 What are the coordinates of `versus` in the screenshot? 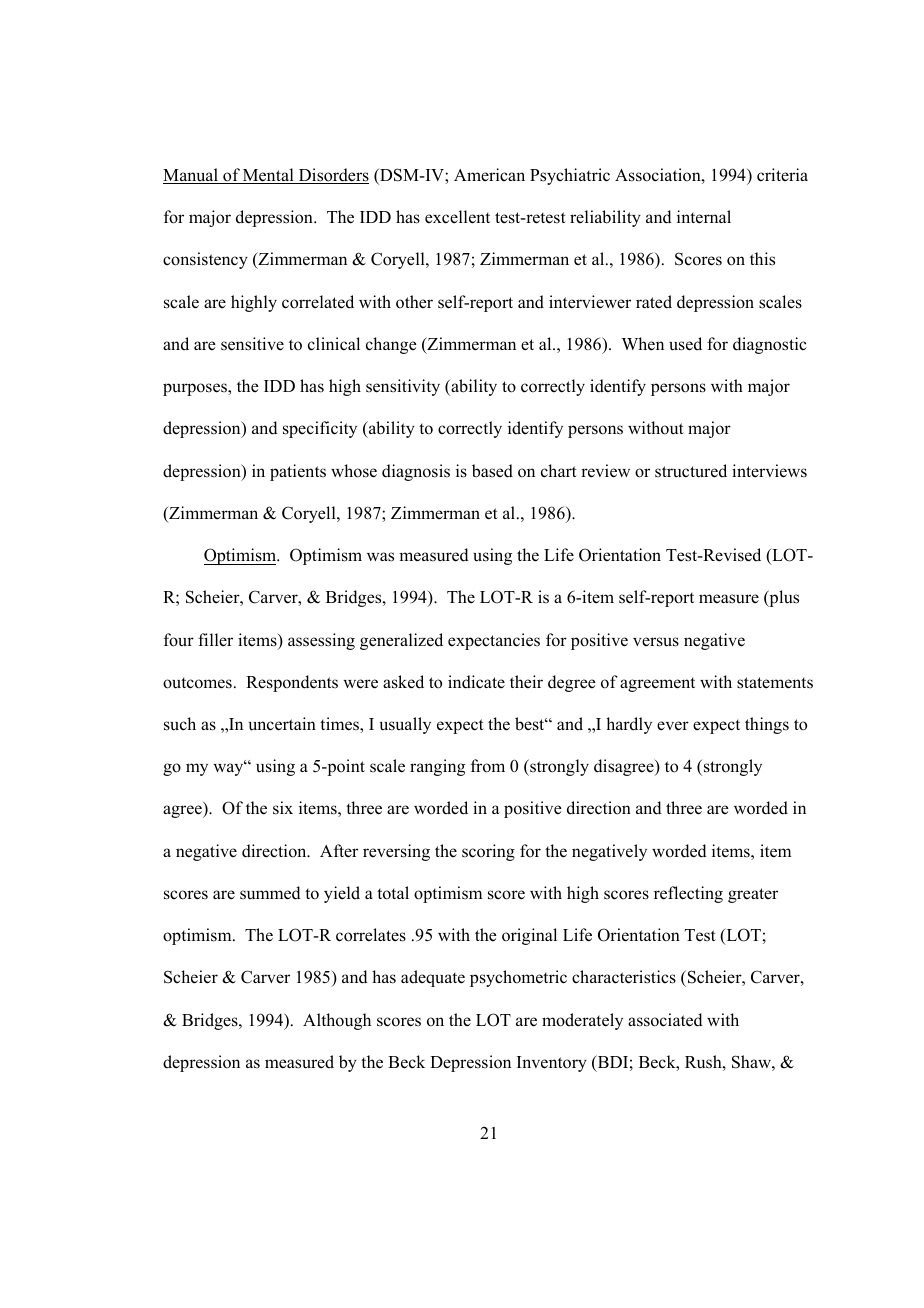 It's located at (656, 642).
